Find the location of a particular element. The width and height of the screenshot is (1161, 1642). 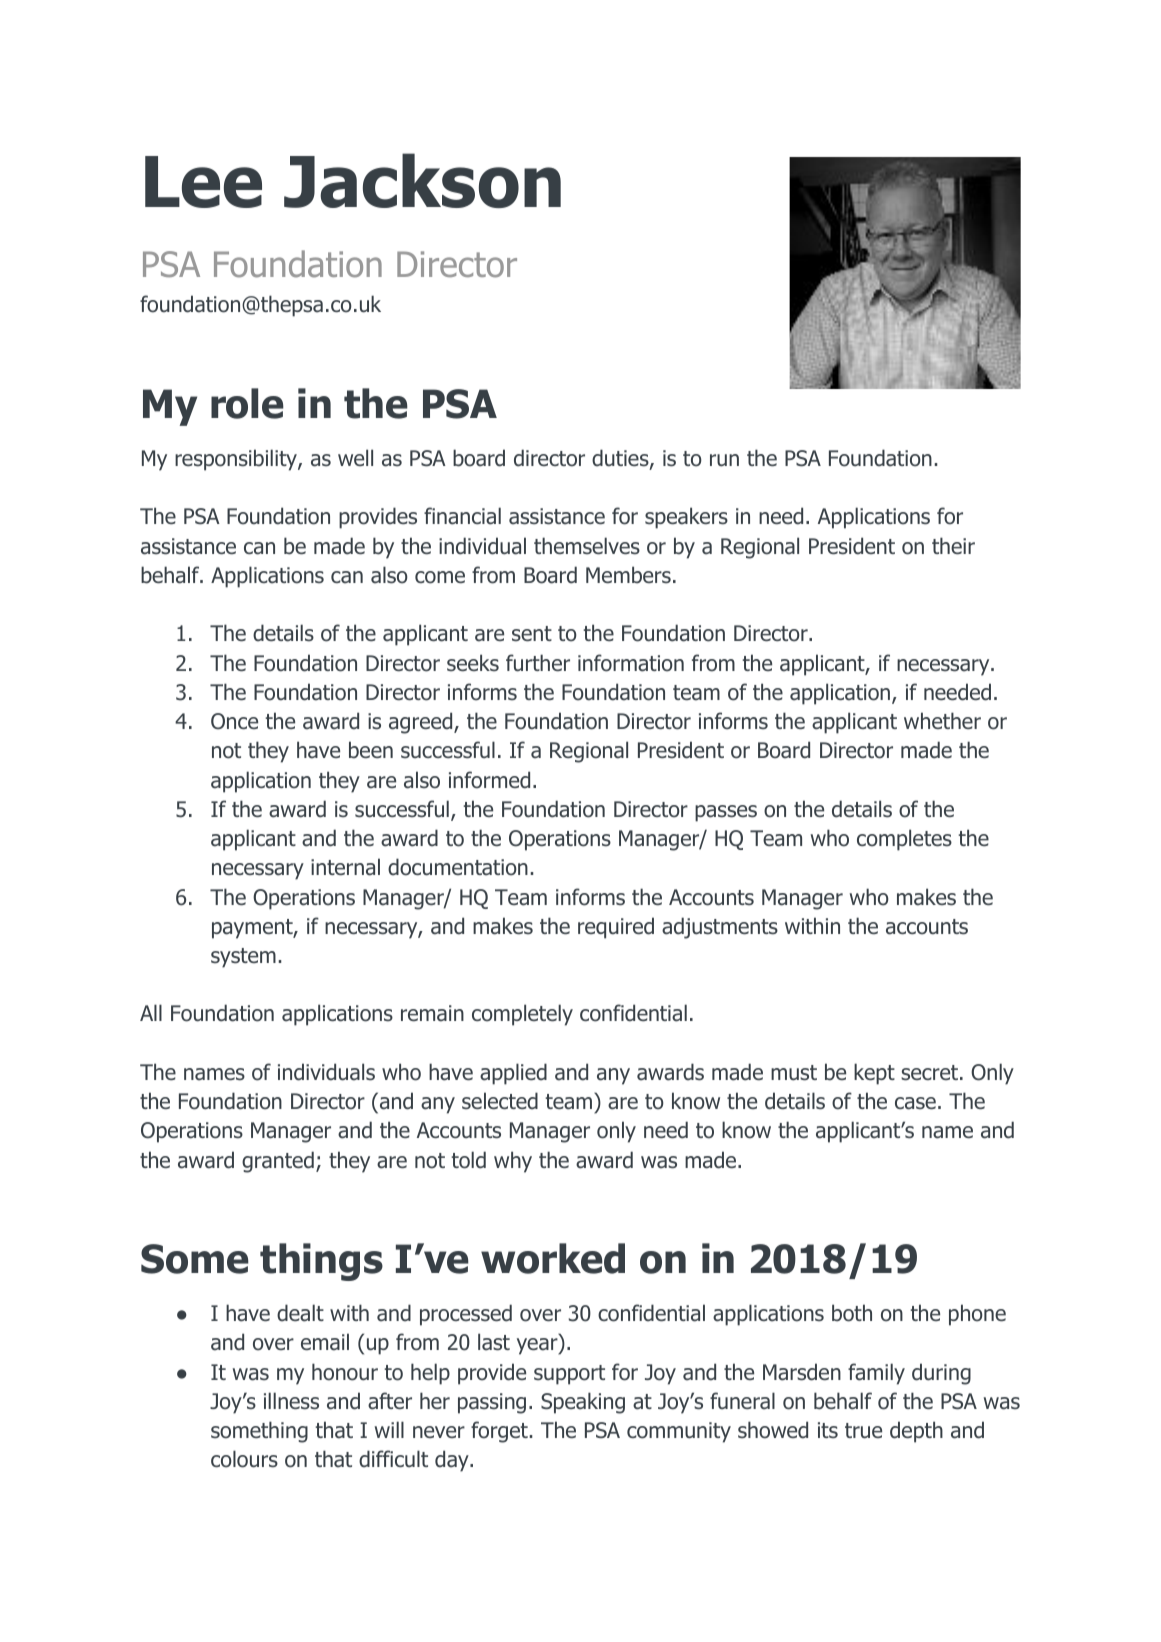

colours is located at coordinates (244, 1459).
